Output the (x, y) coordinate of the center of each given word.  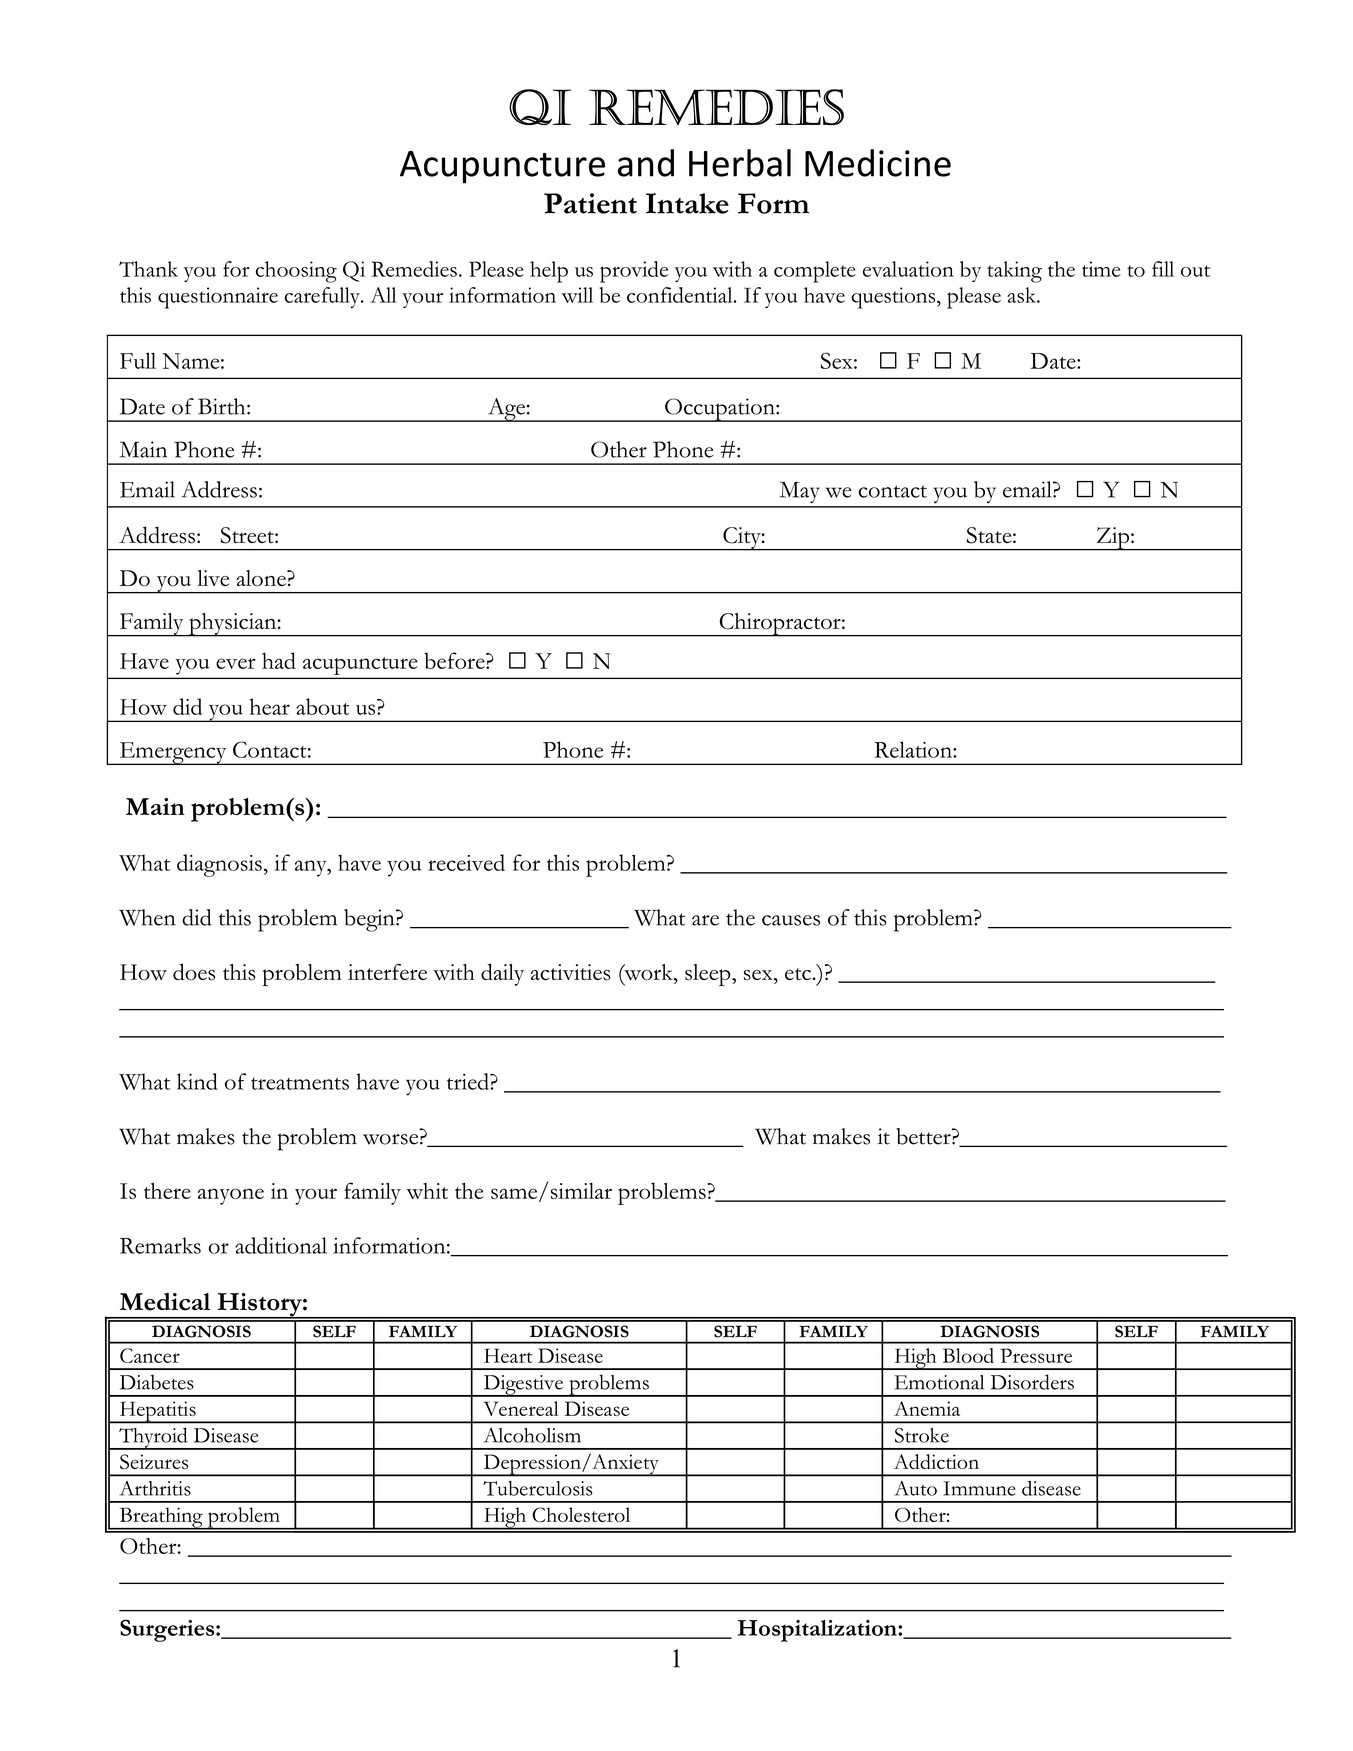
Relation (914, 749)
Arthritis (155, 1488)
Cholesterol (581, 1515)
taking (1014, 272)
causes (791, 920)
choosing (296, 272)
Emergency (173, 753)
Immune (979, 1488)
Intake (687, 203)
